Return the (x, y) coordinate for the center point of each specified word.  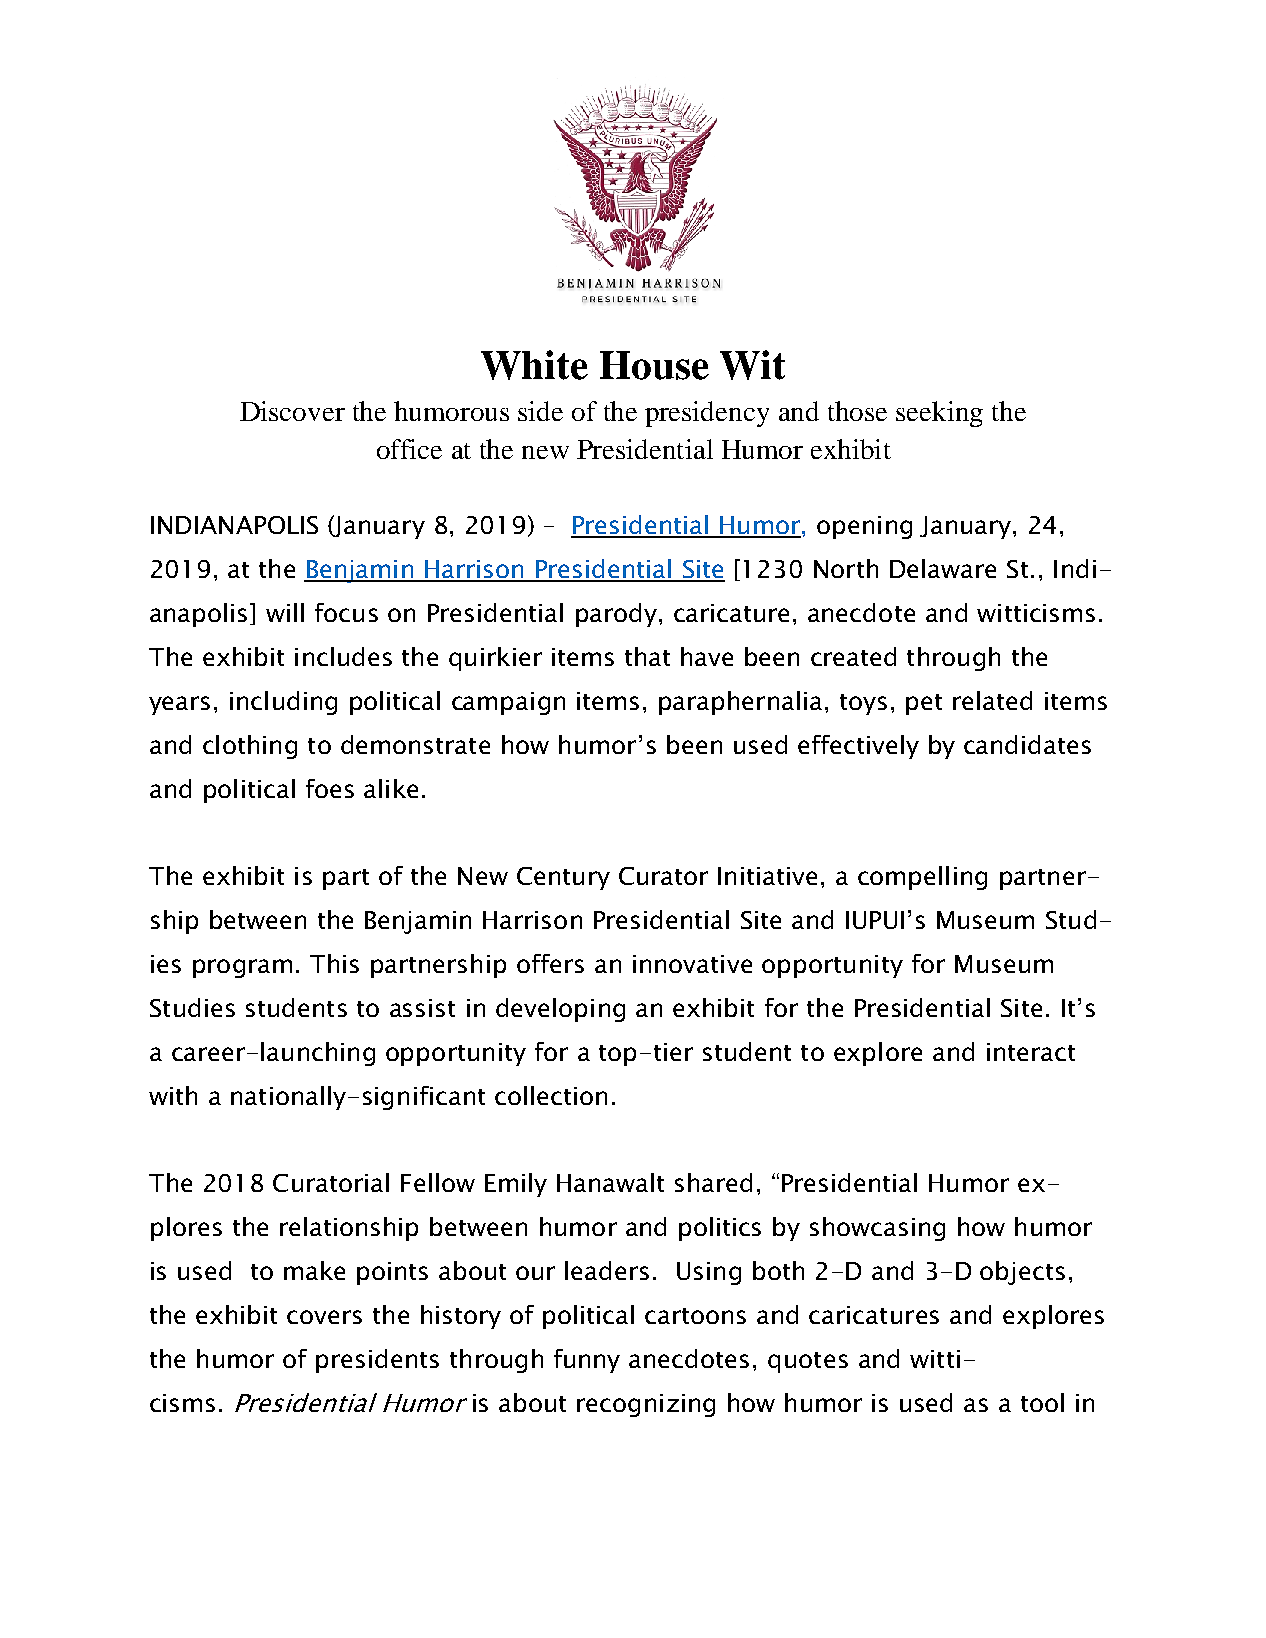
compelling (922, 878)
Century (563, 878)
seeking (939, 414)
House (654, 365)
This (334, 963)
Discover (292, 411)
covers (324, 1317)
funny (587, 1361)
